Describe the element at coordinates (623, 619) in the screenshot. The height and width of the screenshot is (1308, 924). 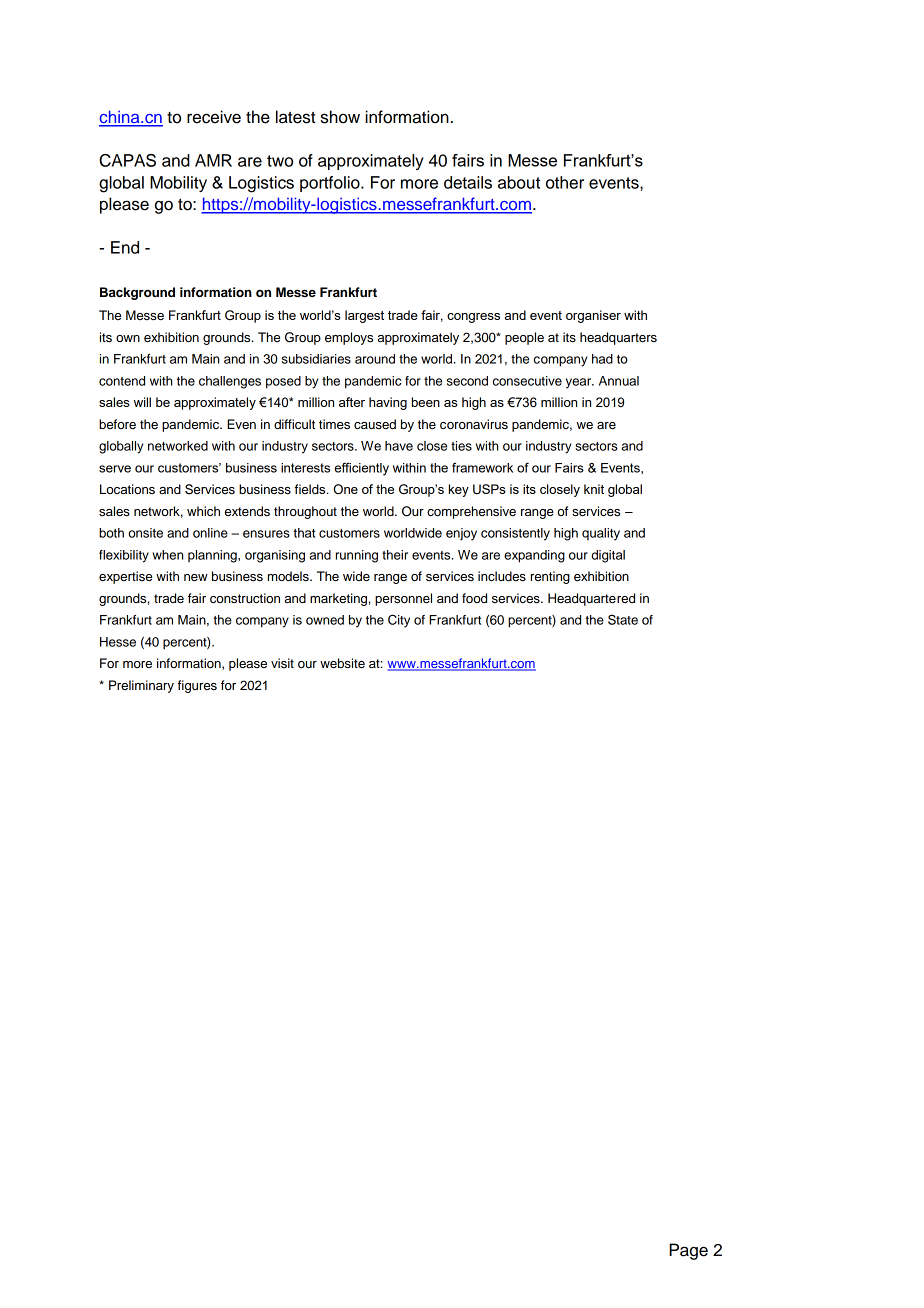
I see `State` at that location.
